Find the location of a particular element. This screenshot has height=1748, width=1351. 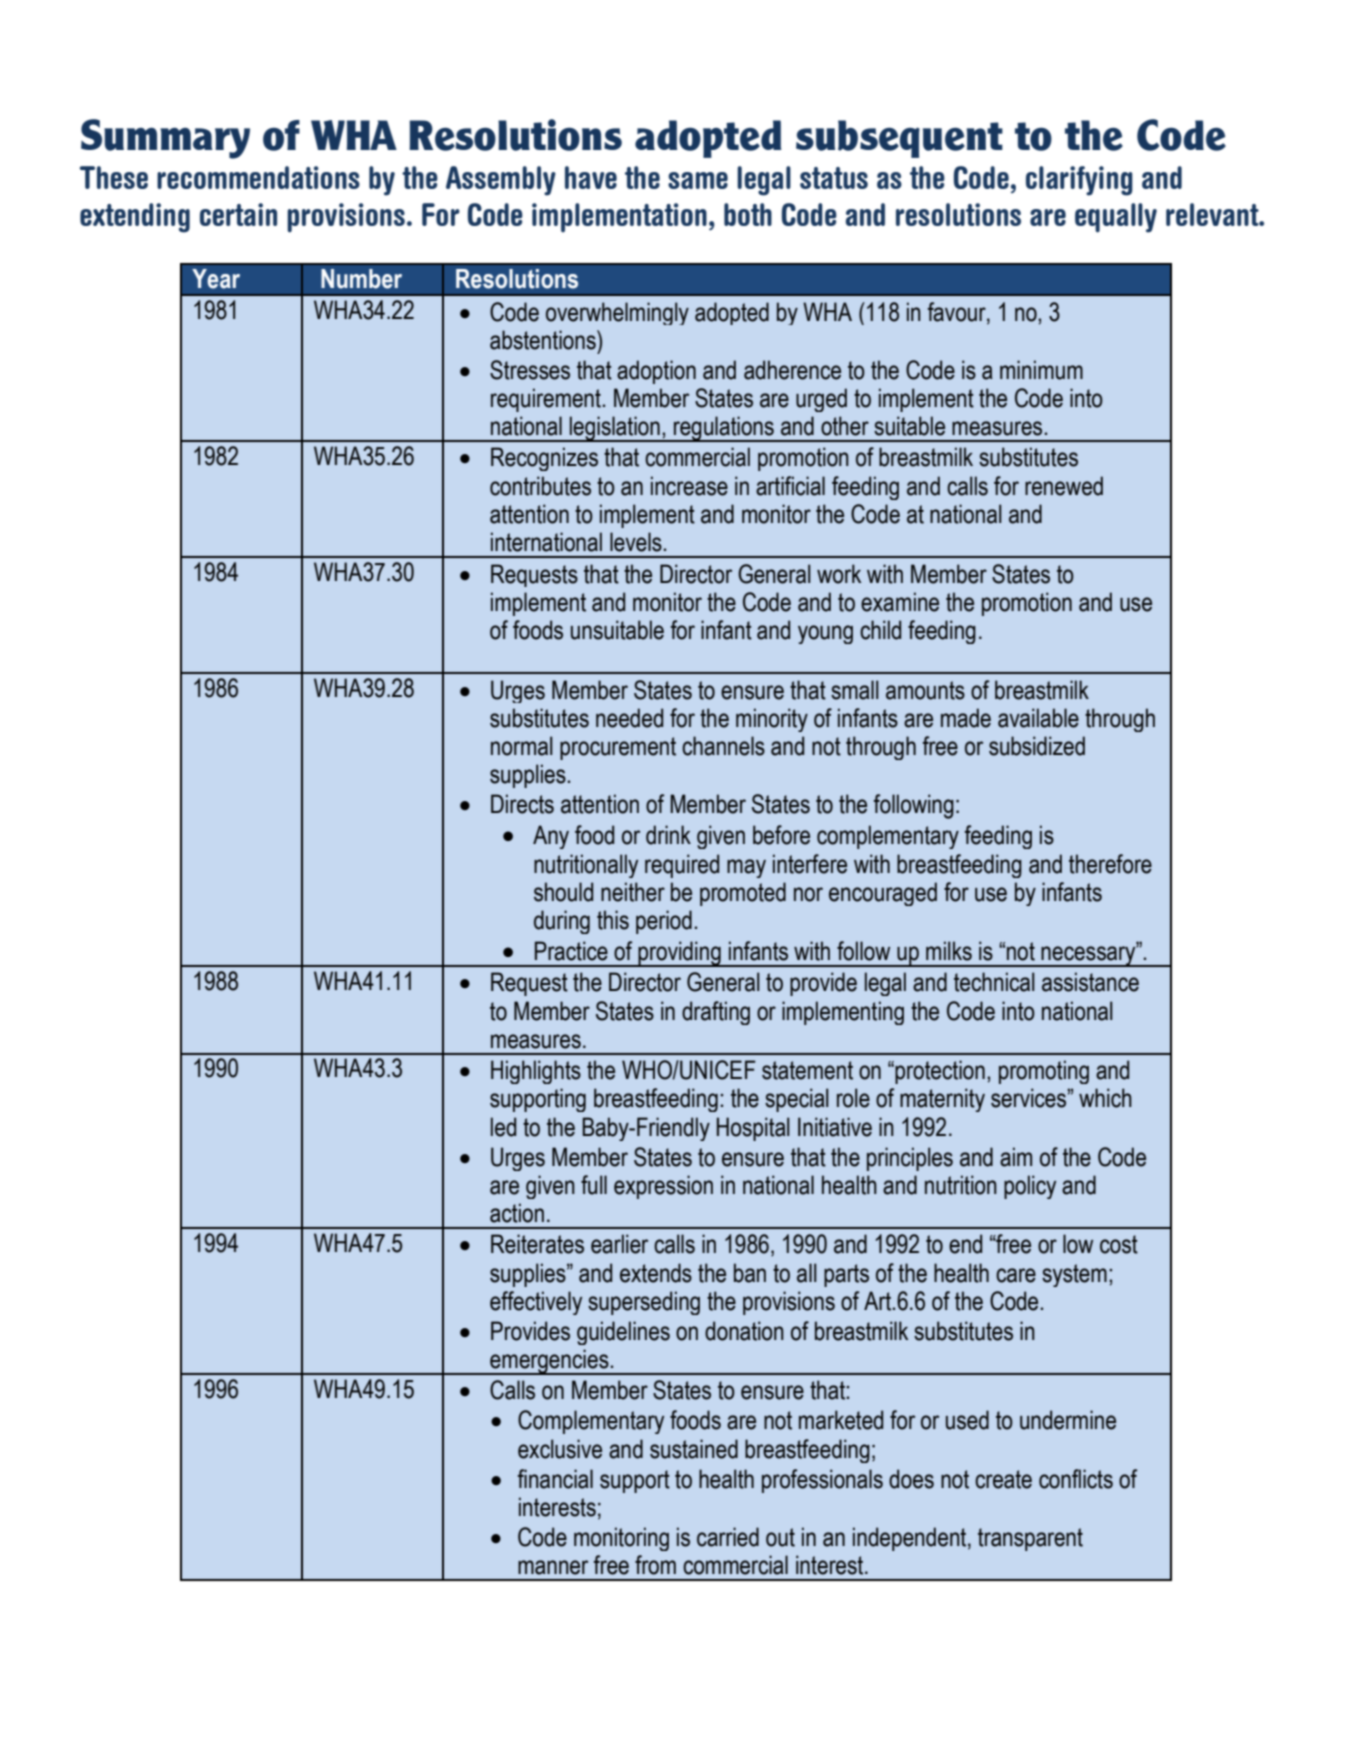

renewed is located at coordinates (1064, 486).
